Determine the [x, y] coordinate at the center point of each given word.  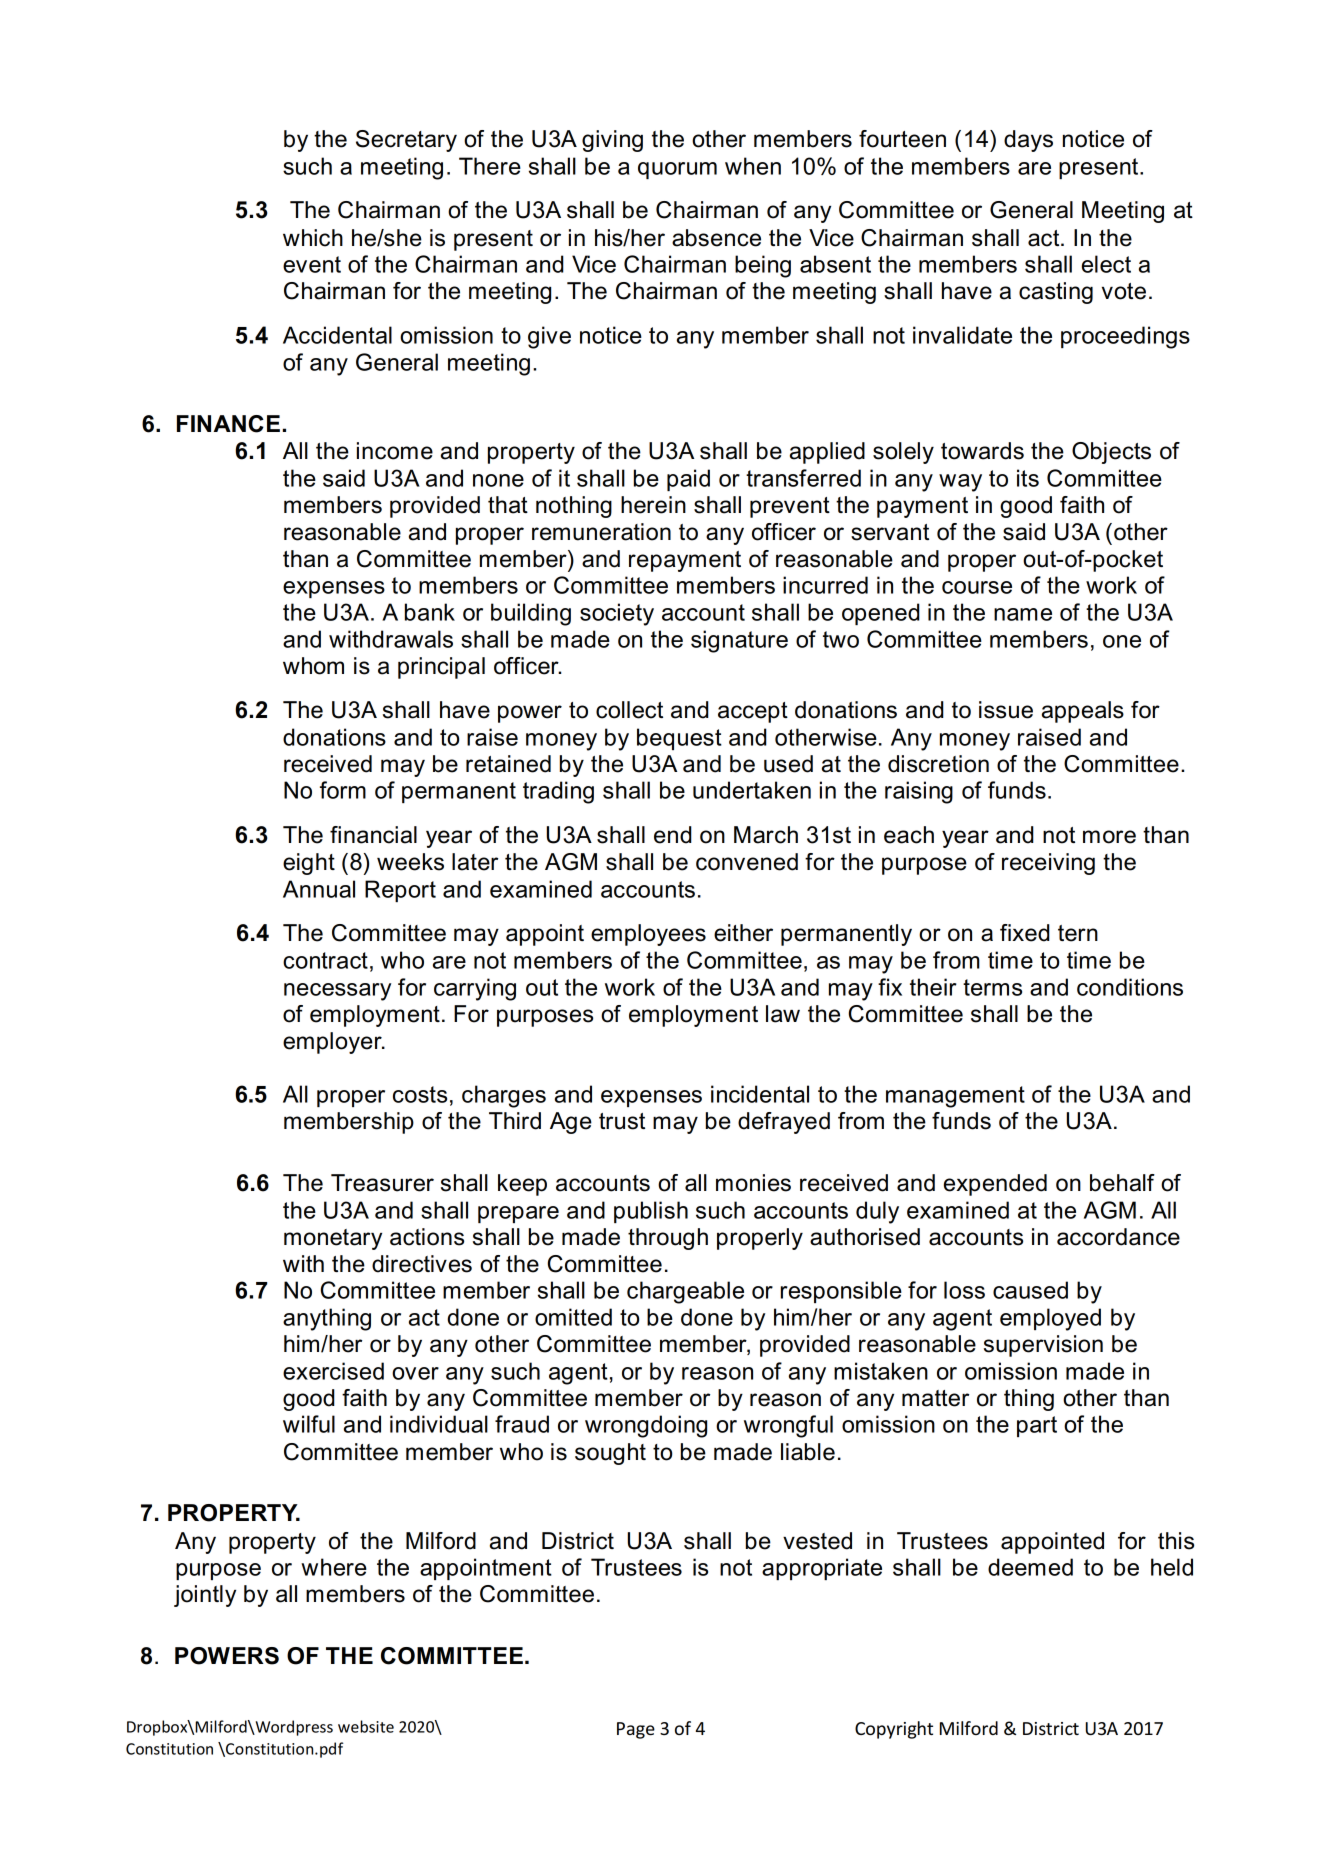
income [395, 451]
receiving [1048, 864]
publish [651, 1212]
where [334, 1567]
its [1028, 478]
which [313, 238]
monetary [333, 1239]
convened [747, 862]
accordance [1118, 1237]
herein [653, 505]
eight [309, 864]
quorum [677, 170]
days [1028, 141]
